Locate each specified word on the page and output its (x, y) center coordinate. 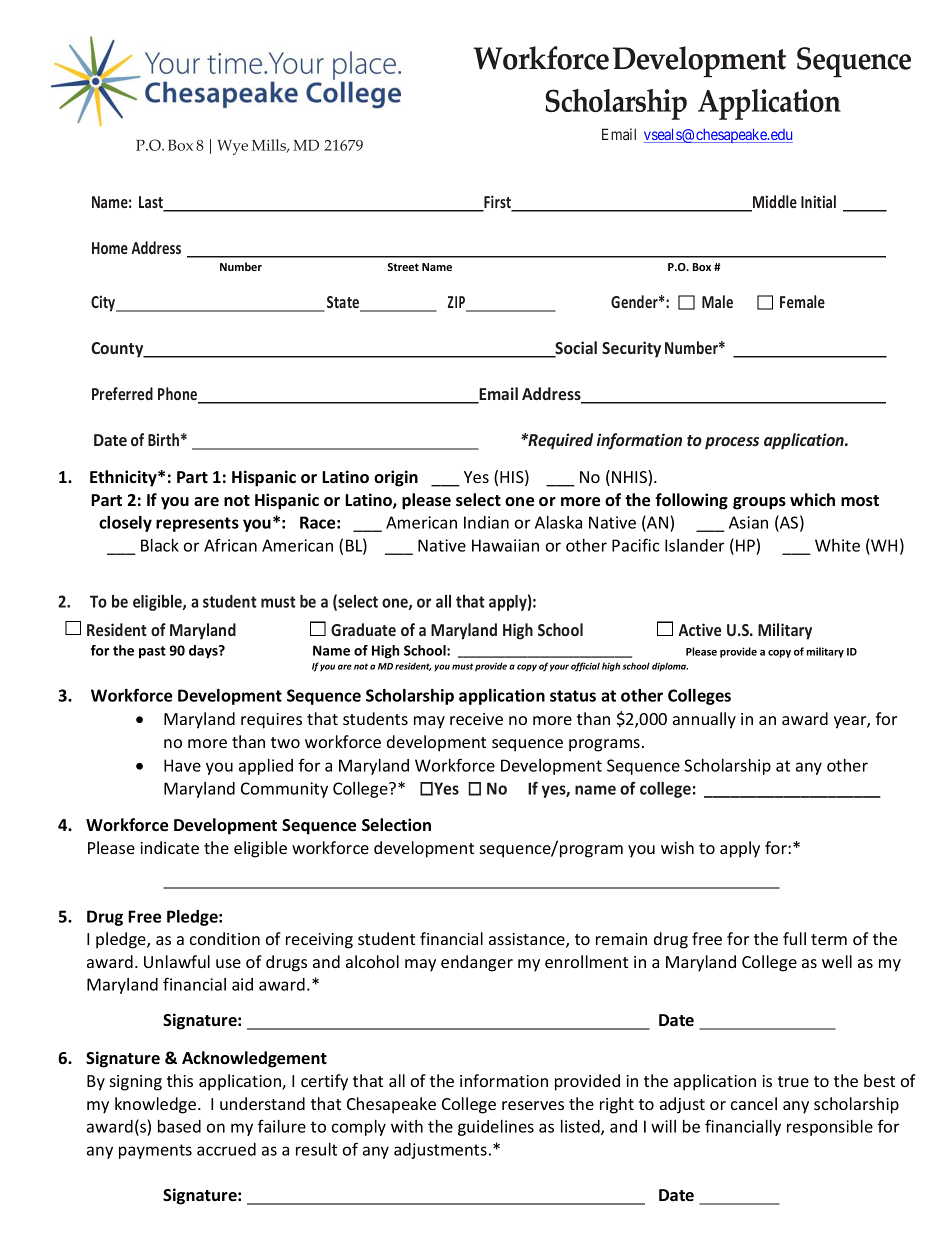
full (794, 938)
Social (575, 349)
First (498, 203)
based (179, 1126)
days (204, 652)
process (732, 443)
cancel (754, 1103)
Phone (179, 395)
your (559, 668)
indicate (169, 847)
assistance (528, 940)
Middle (774, 203)
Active (699, 629)
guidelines (496, 1128)
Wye (232, 147)
